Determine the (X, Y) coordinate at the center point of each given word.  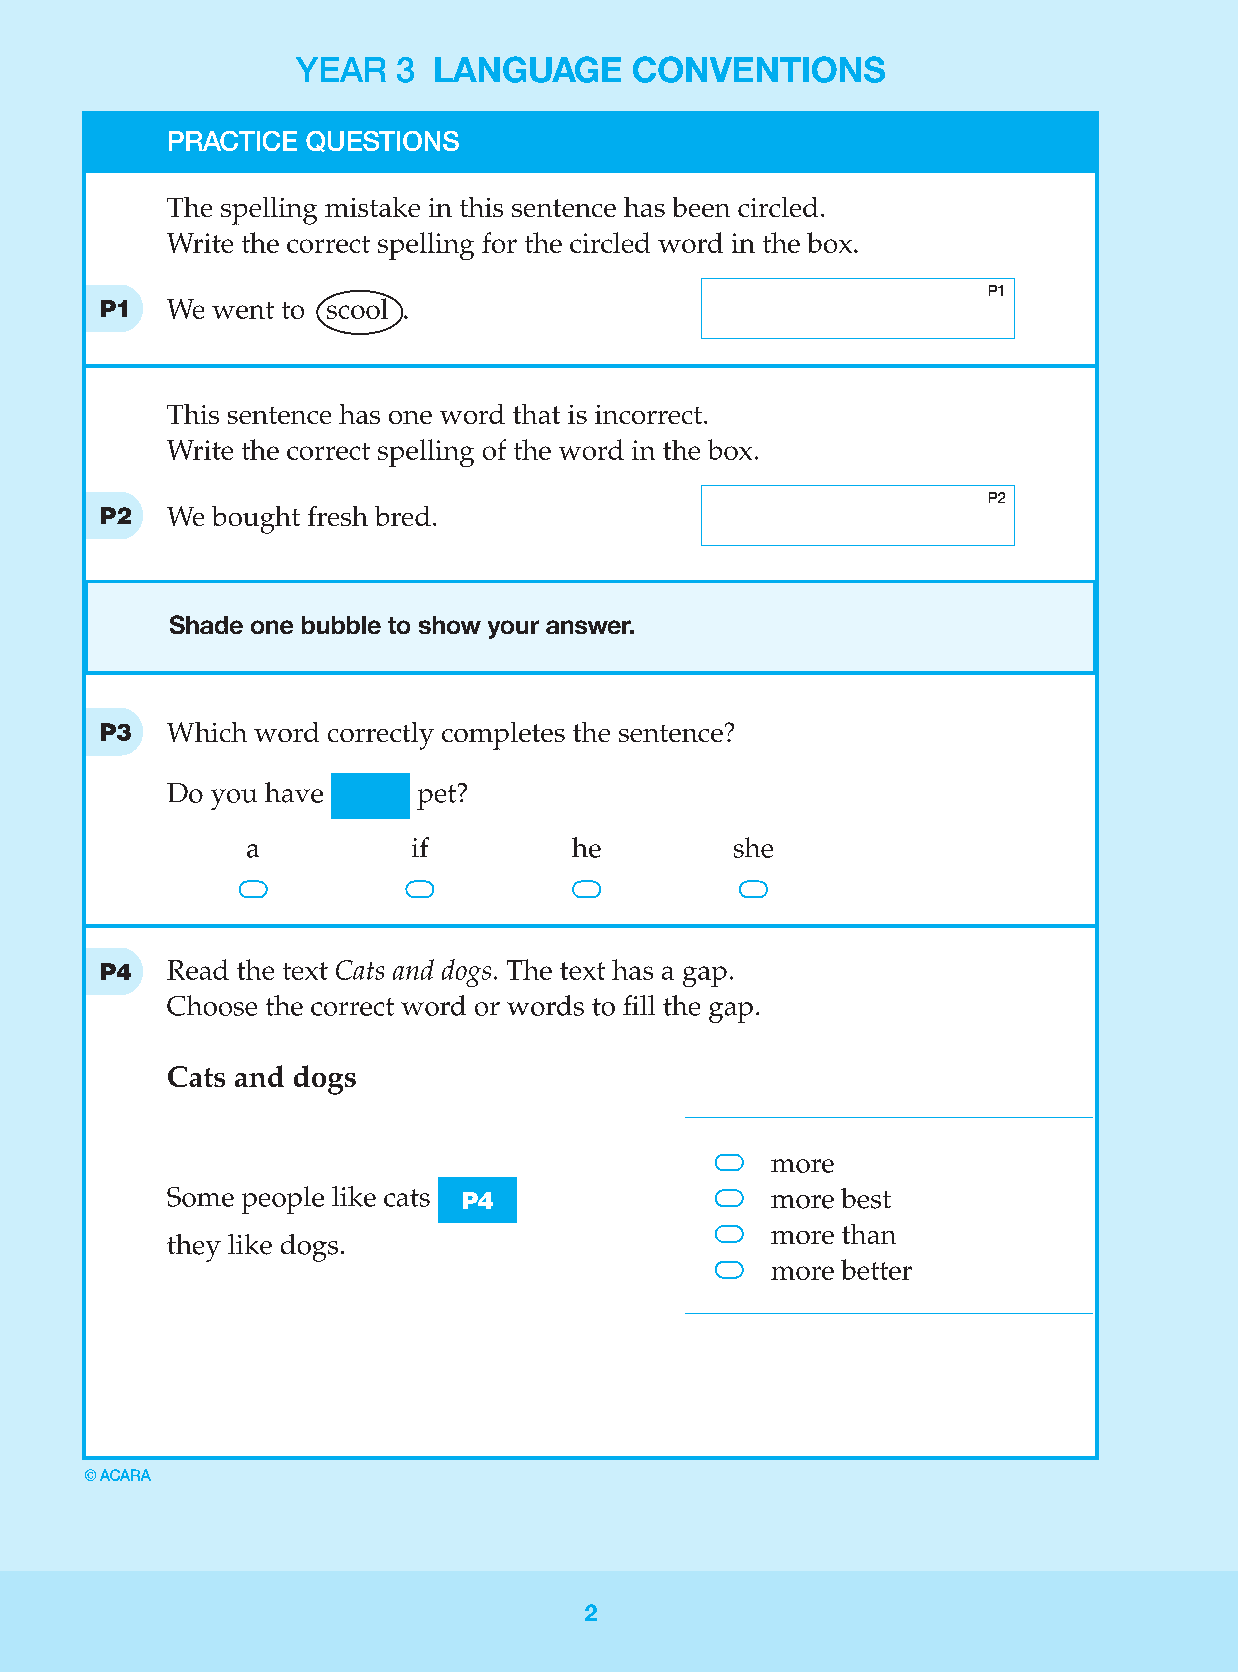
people (283, 1200)
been (701, 207)
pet (438, 797)
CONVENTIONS (759, 69)
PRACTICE (233, 141)
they (194, 1248)
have (294, 792)
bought (256, 520)
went (243, 310)
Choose (212, 1005)
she (753, 847)
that (536, 414)
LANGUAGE (528, 69)
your (513, 629)
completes (503, 736)
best (866, 1198)
